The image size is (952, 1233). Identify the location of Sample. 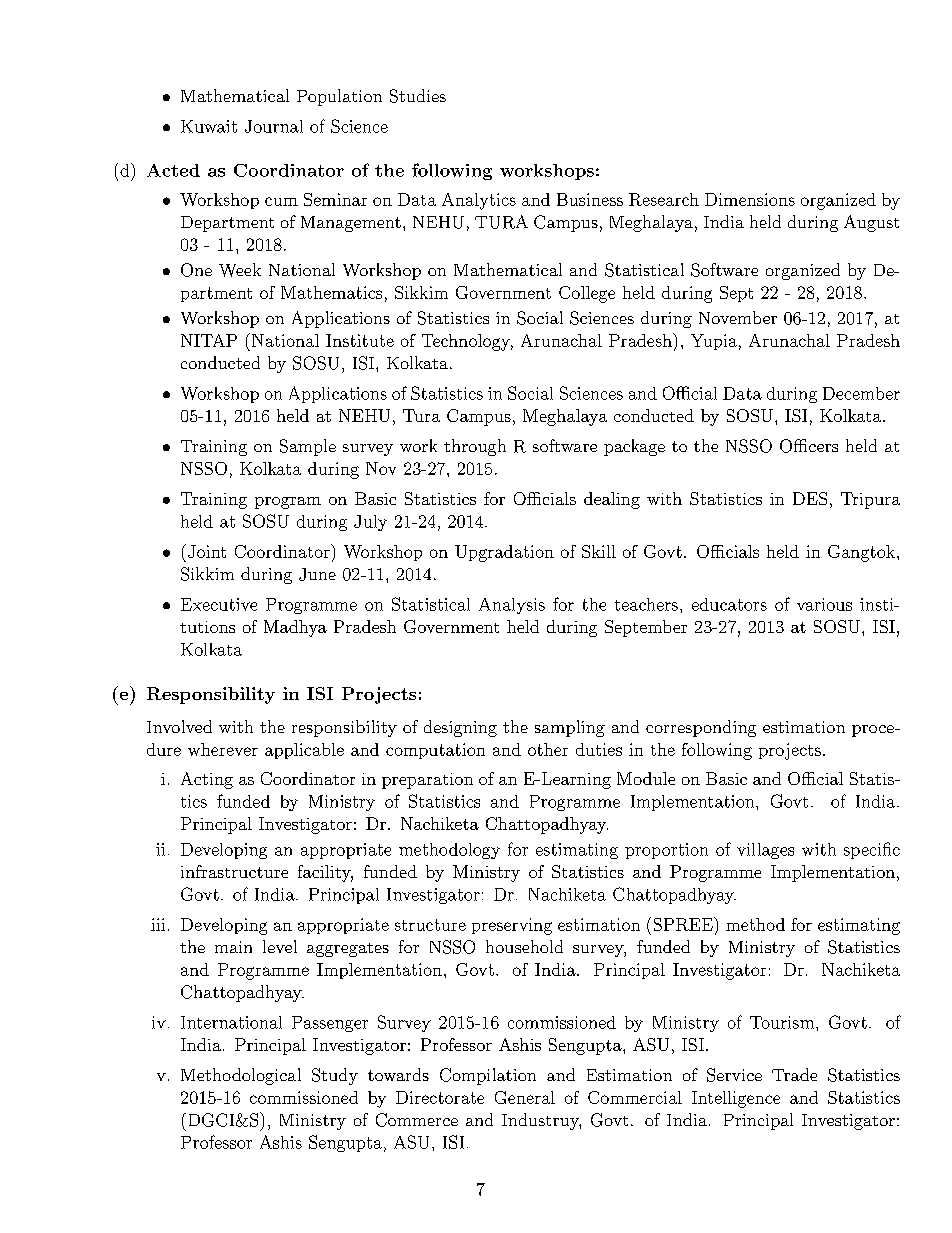
(308, 447).
